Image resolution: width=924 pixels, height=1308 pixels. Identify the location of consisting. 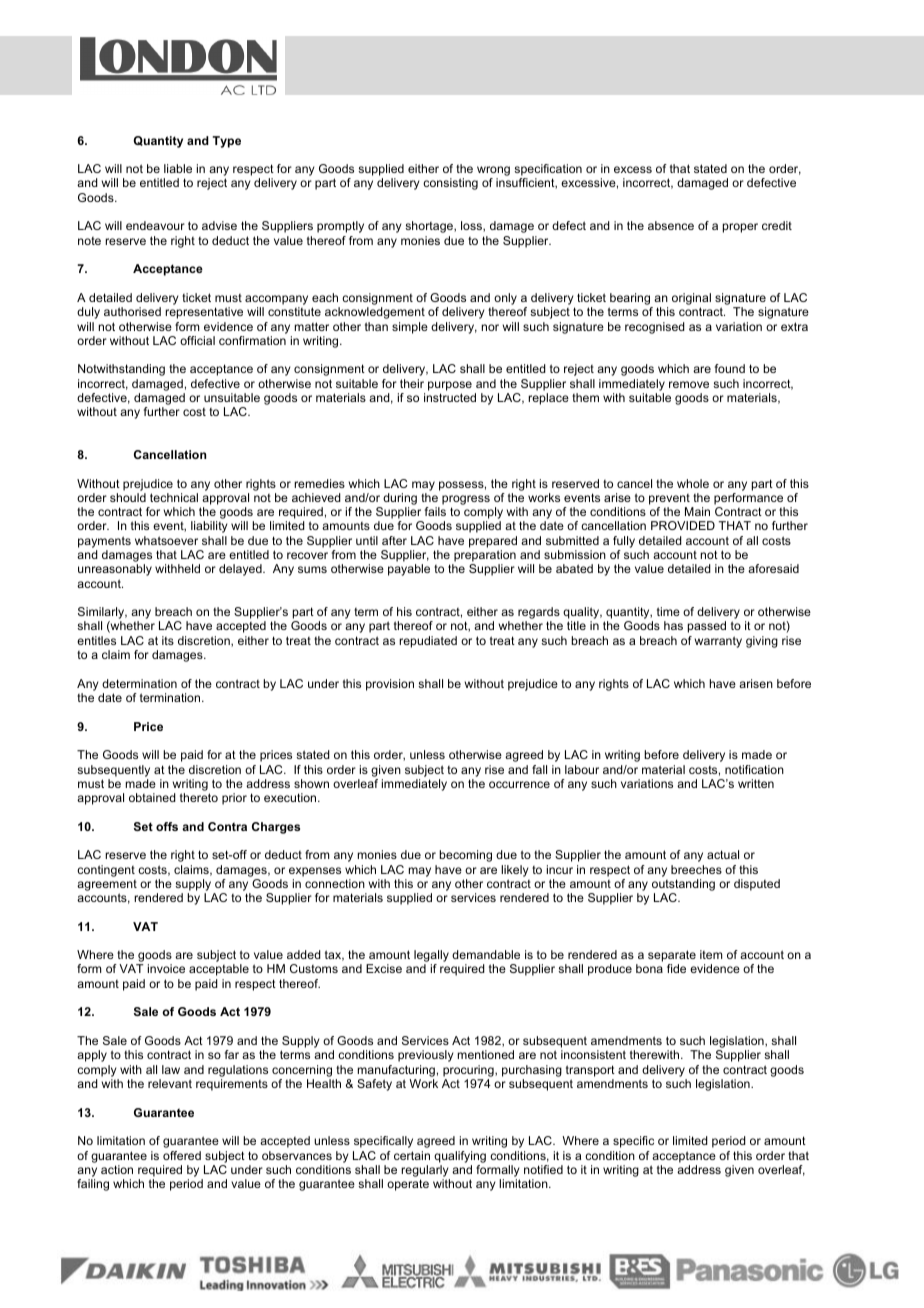
(450, 184).
